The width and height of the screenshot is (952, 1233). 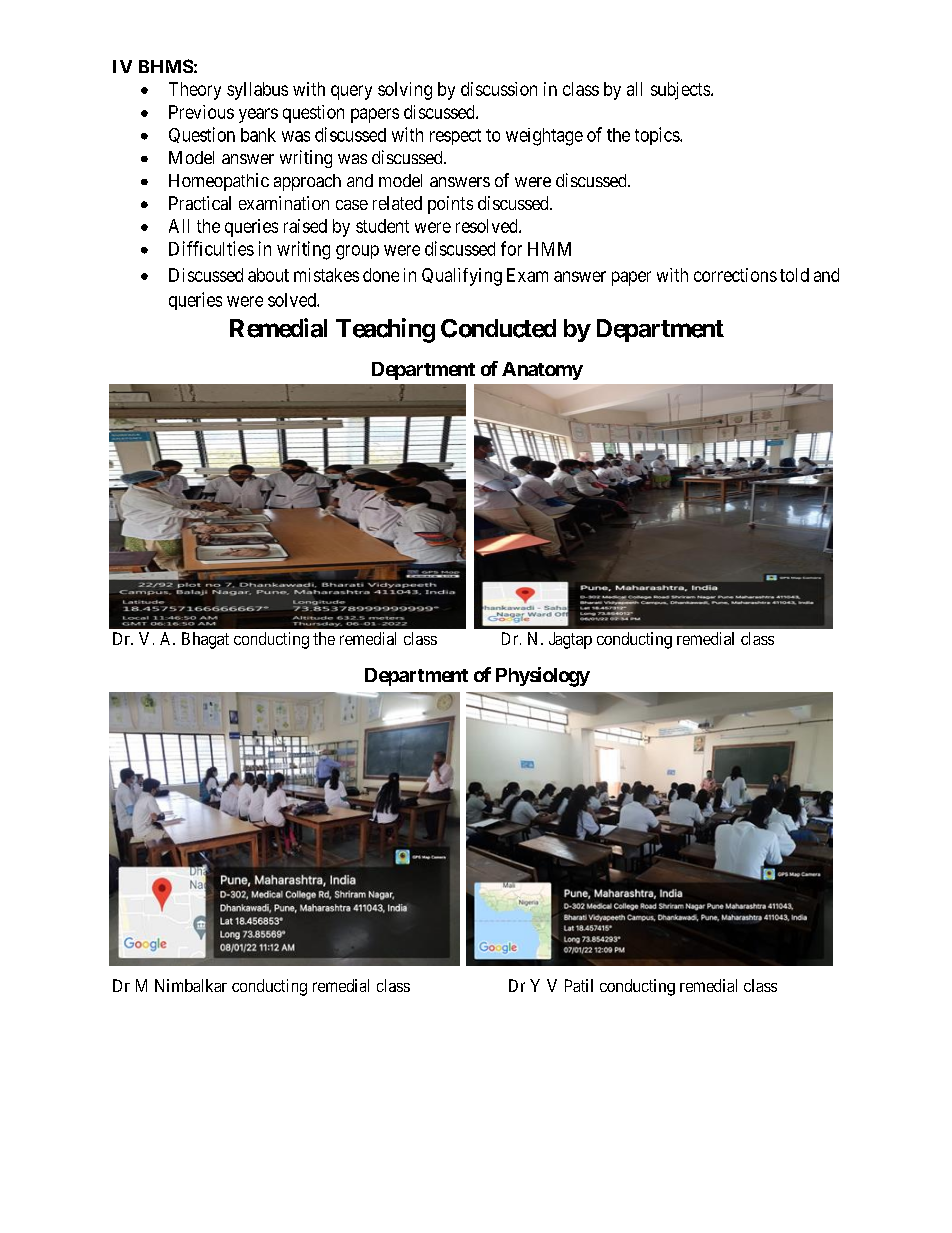 What do you see at coordinates (499, 89) in the screenshot?
I see `discussion` at bounding box center [499, 89].
